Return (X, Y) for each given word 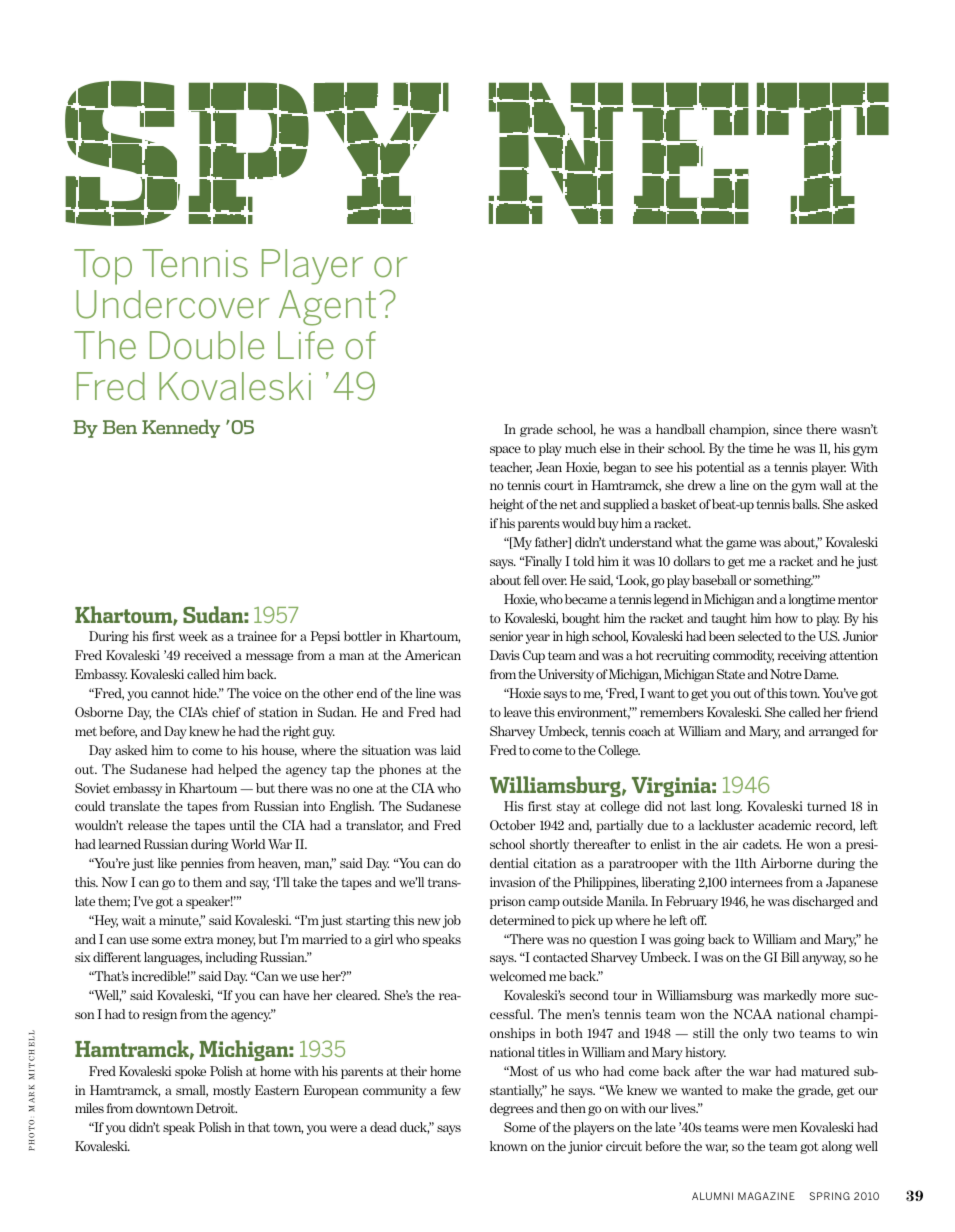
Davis (505, 655)
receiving (802, 656)
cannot (170, 693)
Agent (327, 308)
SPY (257, 153)
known (508, 1146)
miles (89, 1108)
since (787, 429)
